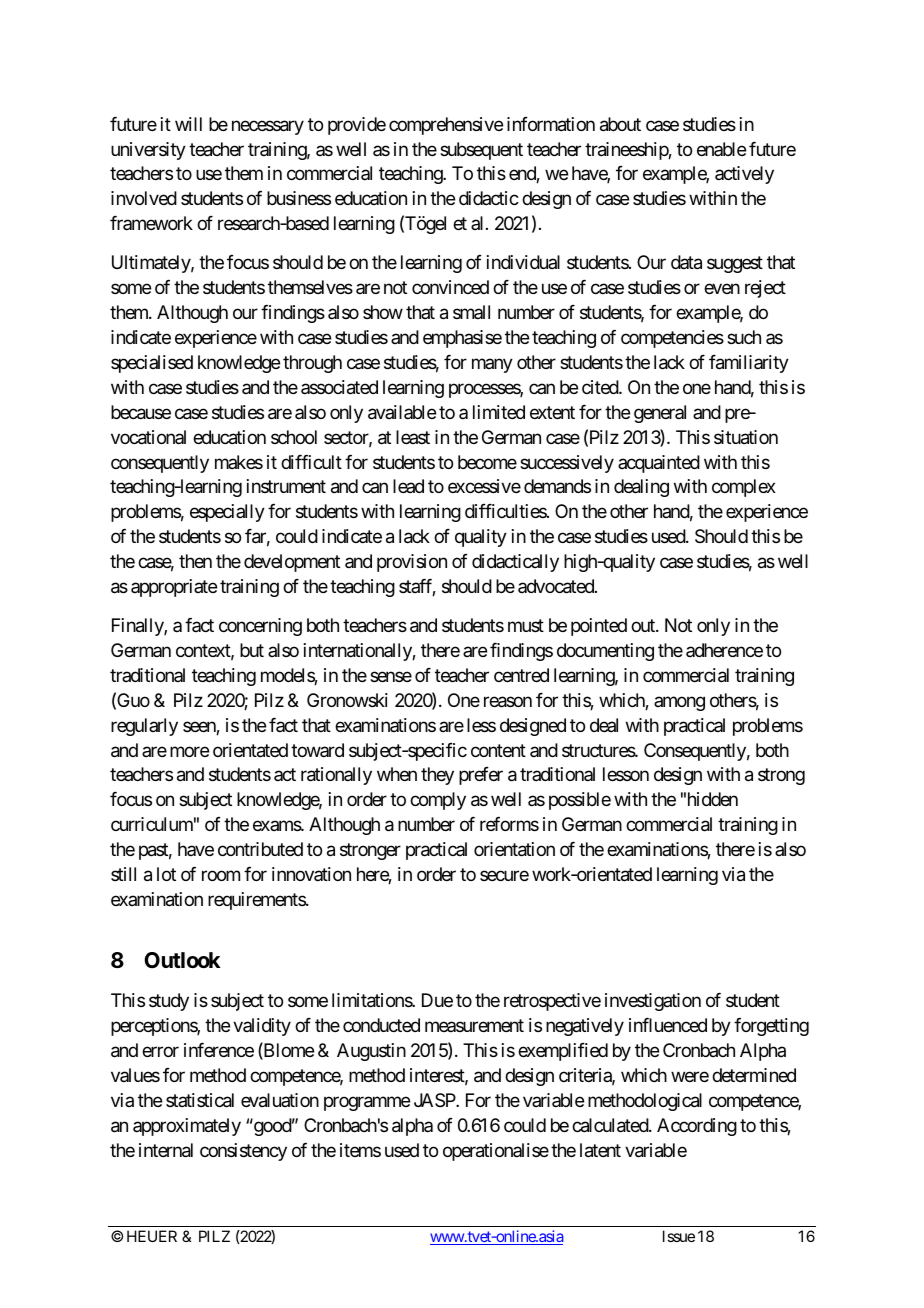  I want to click on subsequent, so click(481, 151).
